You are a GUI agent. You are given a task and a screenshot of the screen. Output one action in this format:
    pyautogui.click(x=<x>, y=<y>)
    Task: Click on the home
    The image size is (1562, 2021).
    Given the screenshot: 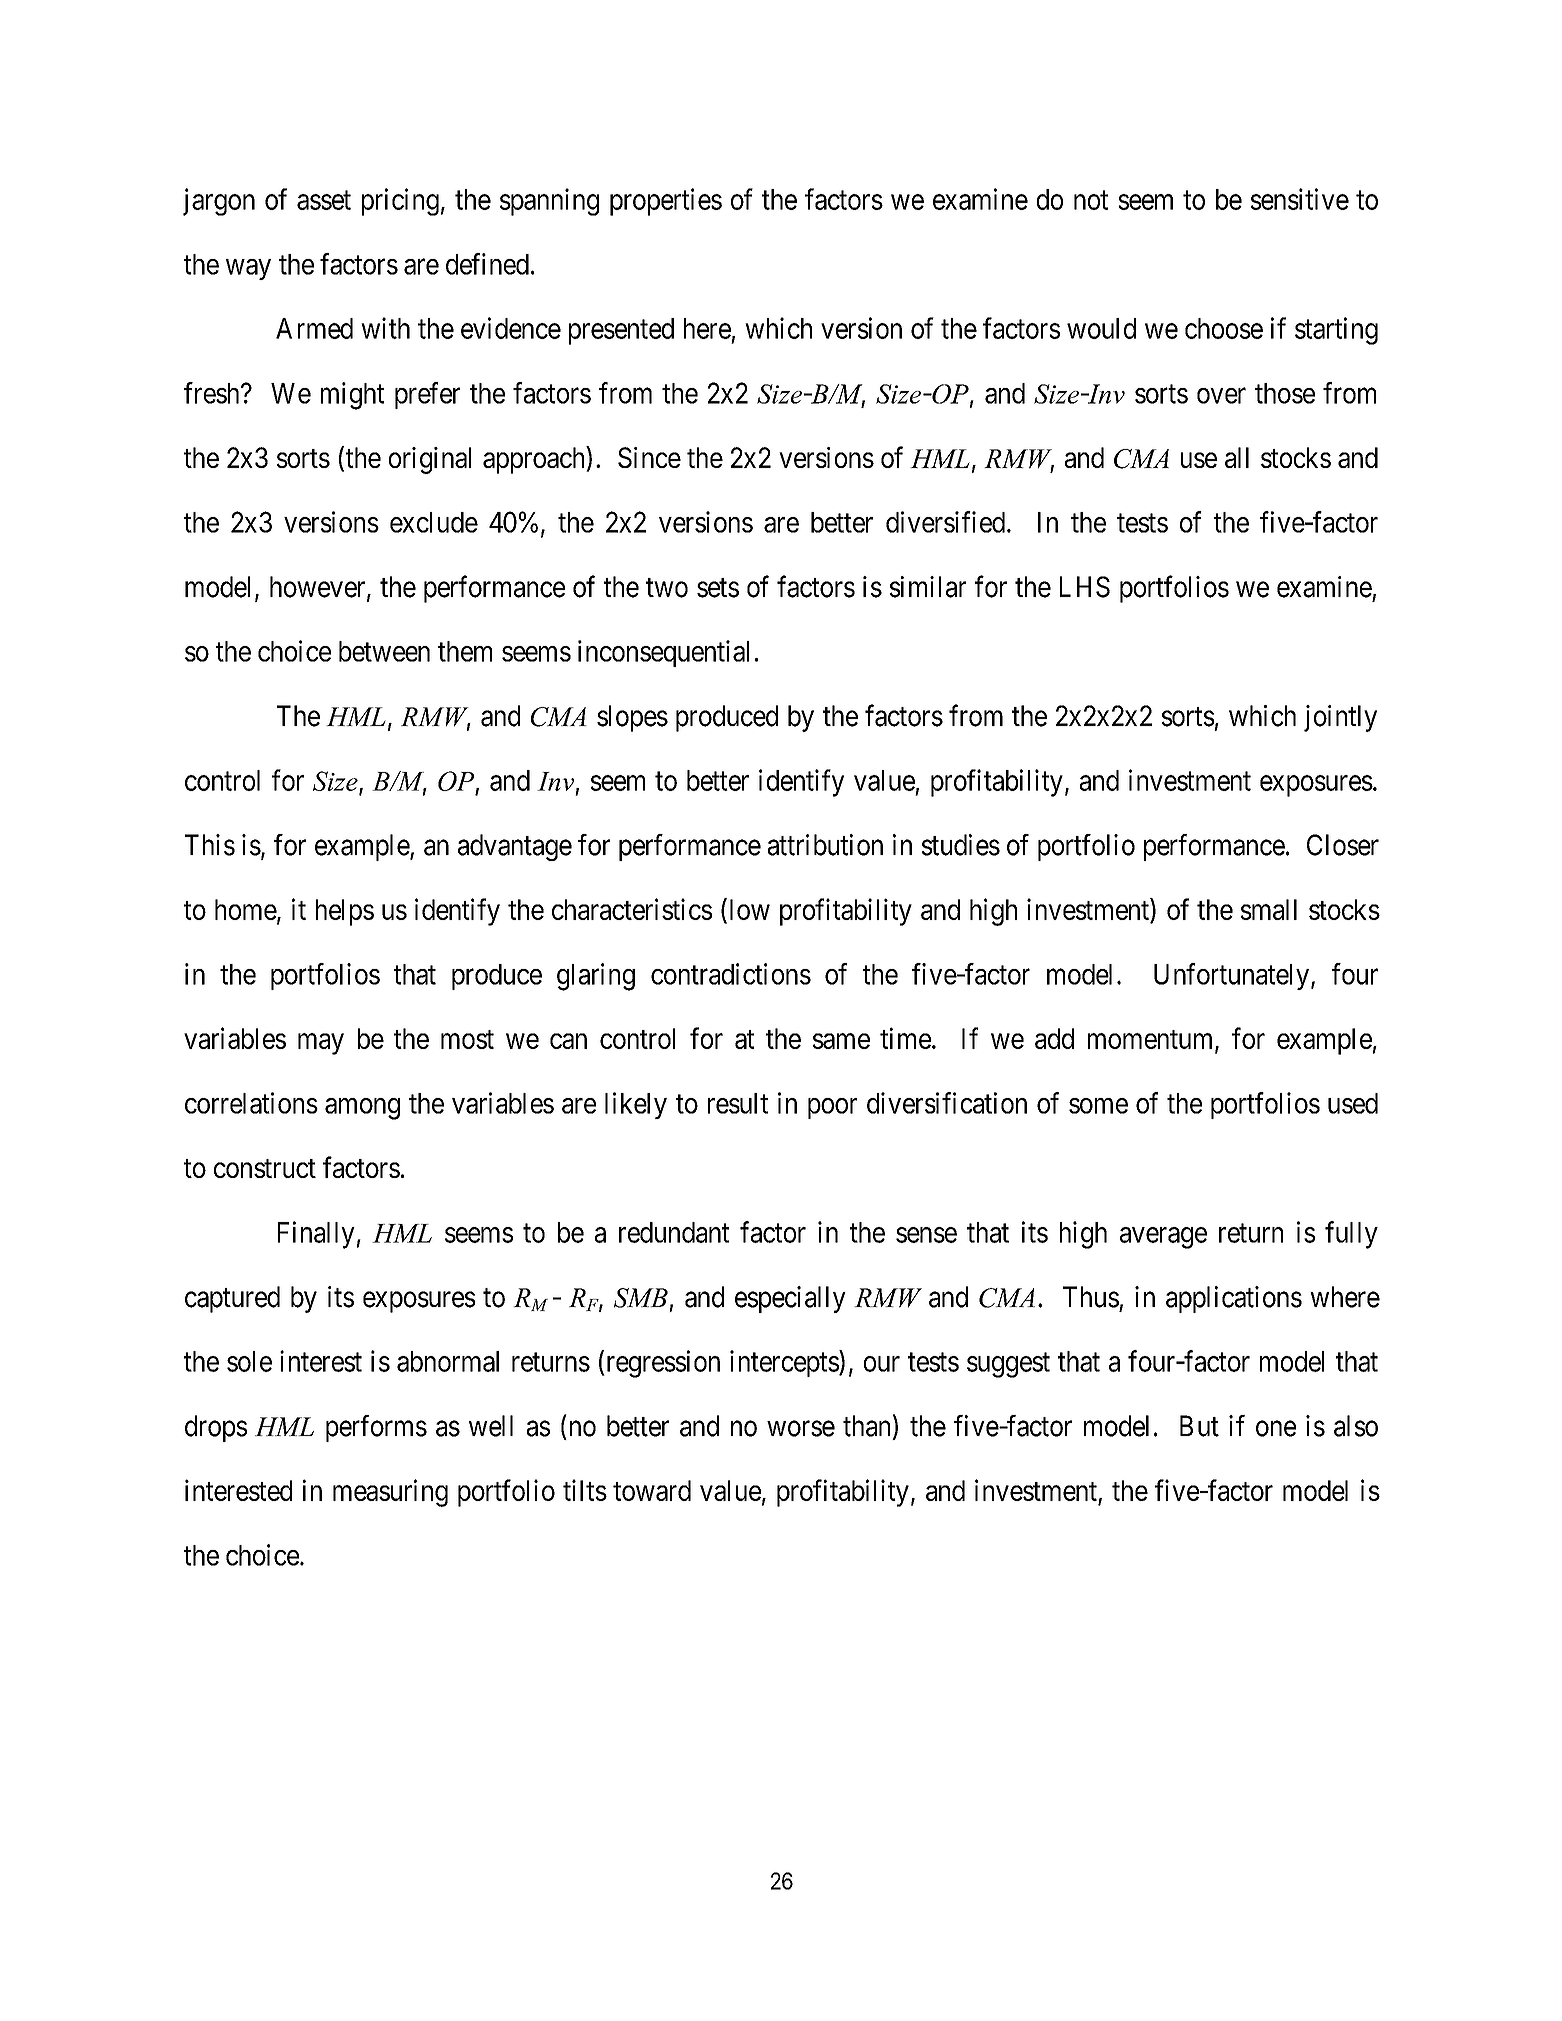 What is the action you would take?
    pyautogui.click(x=246, y=909)
